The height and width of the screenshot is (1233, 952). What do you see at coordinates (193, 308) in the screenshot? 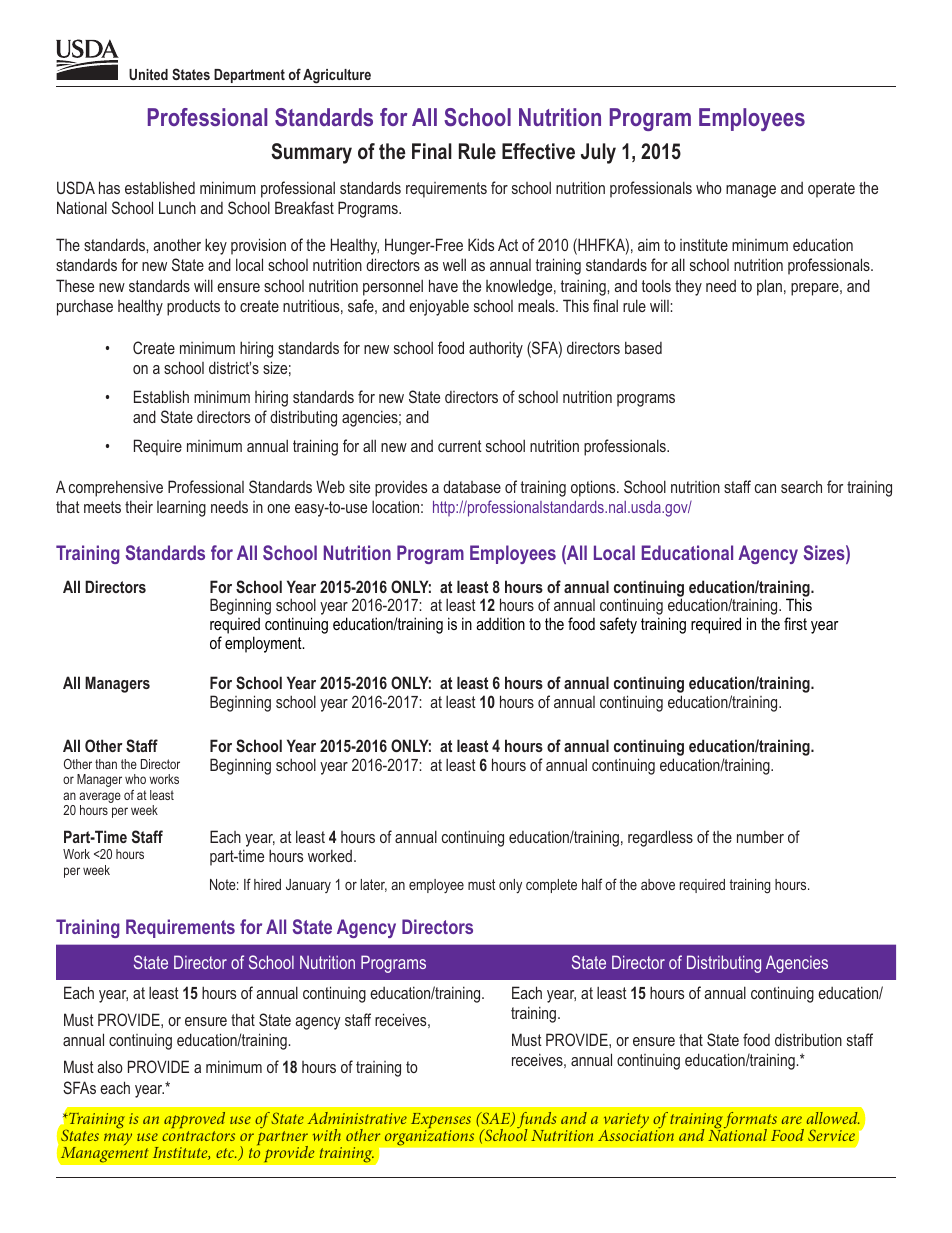
I see `products` at bounding box center [193, 308].
